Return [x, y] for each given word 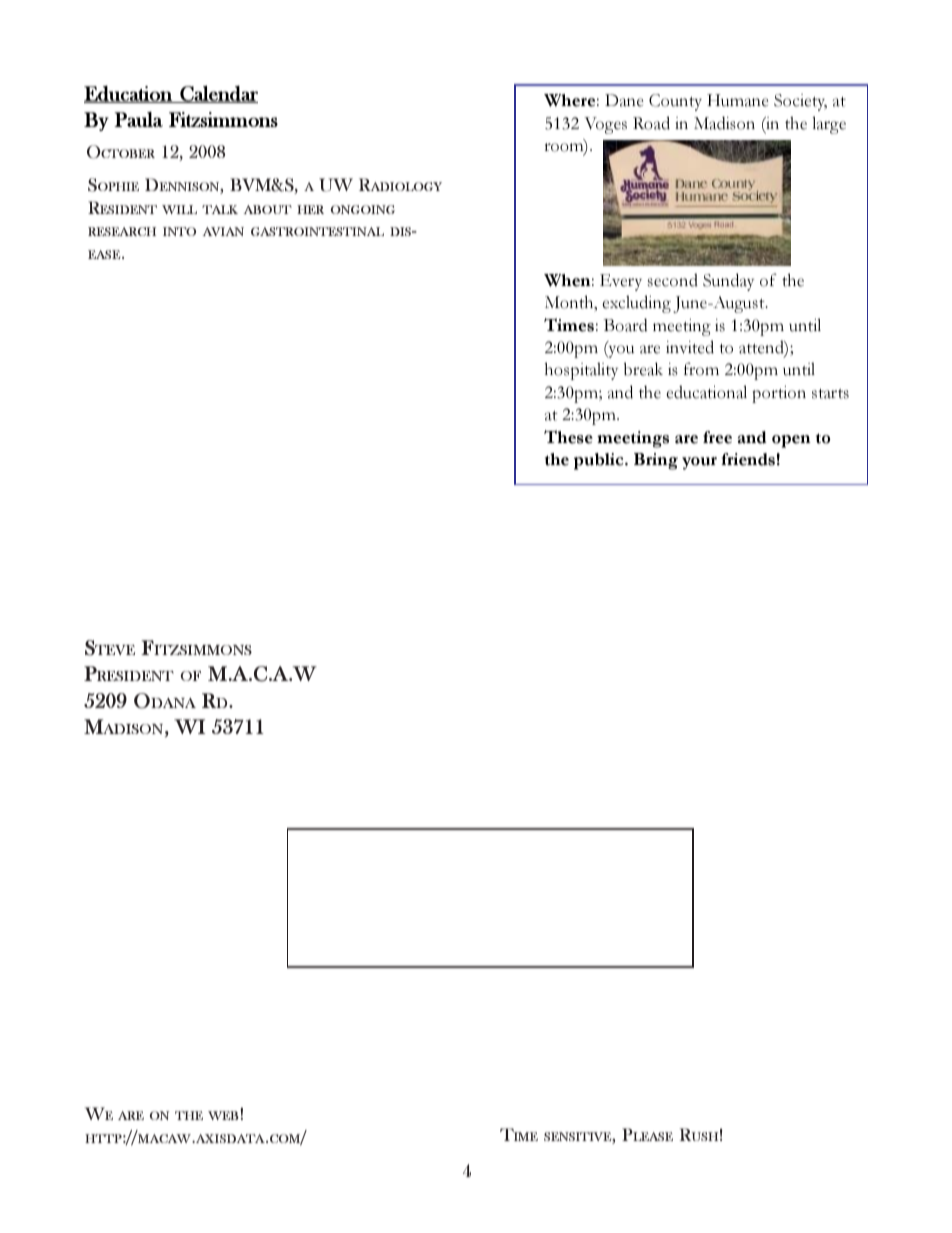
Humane [737, 100]
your [699, 463]
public [600, 461]
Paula [138, 119]
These [568, 437]
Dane [624, 100]
